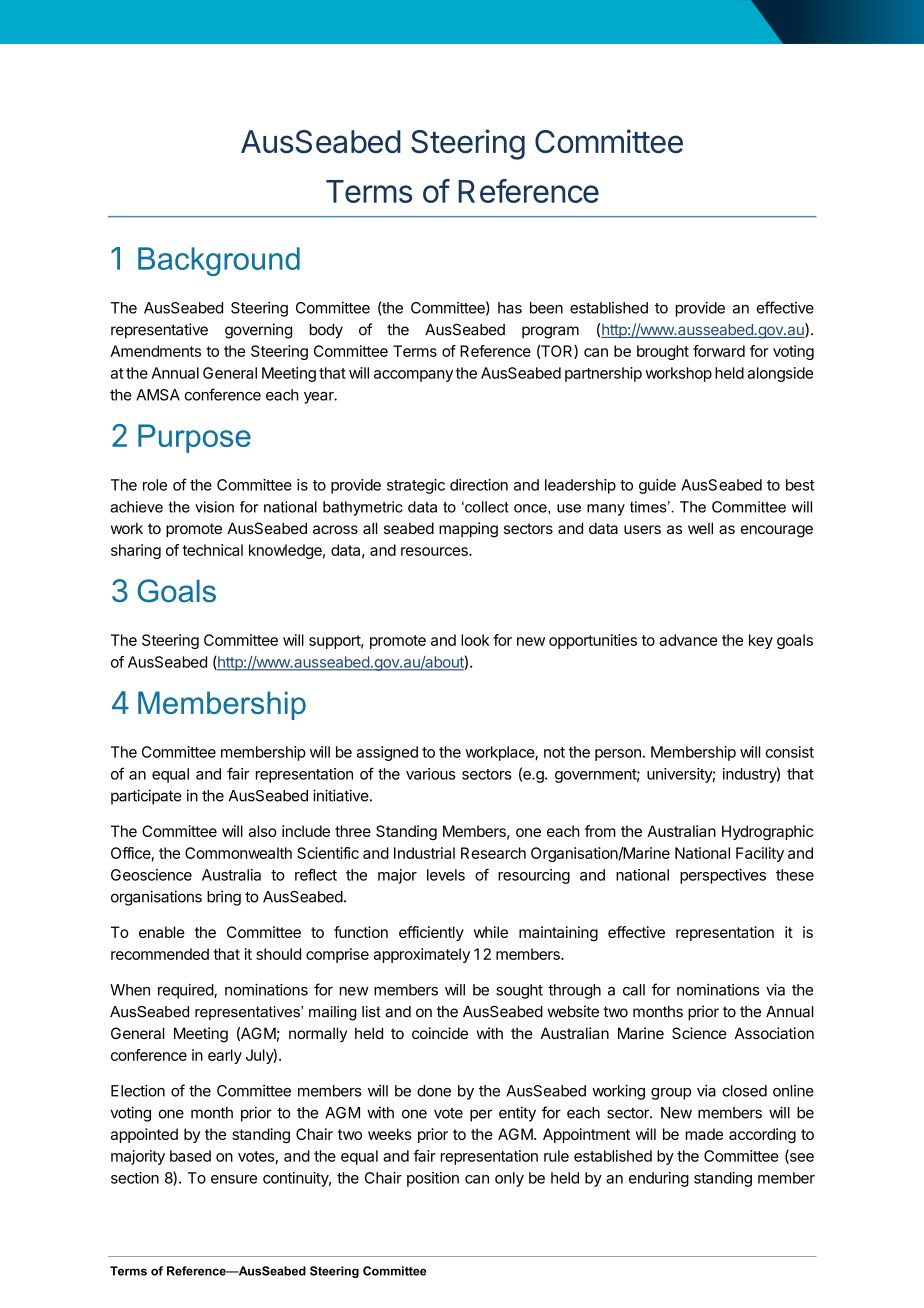 The image size is (924, 1308). I want to click on has, so click(510, 308).
